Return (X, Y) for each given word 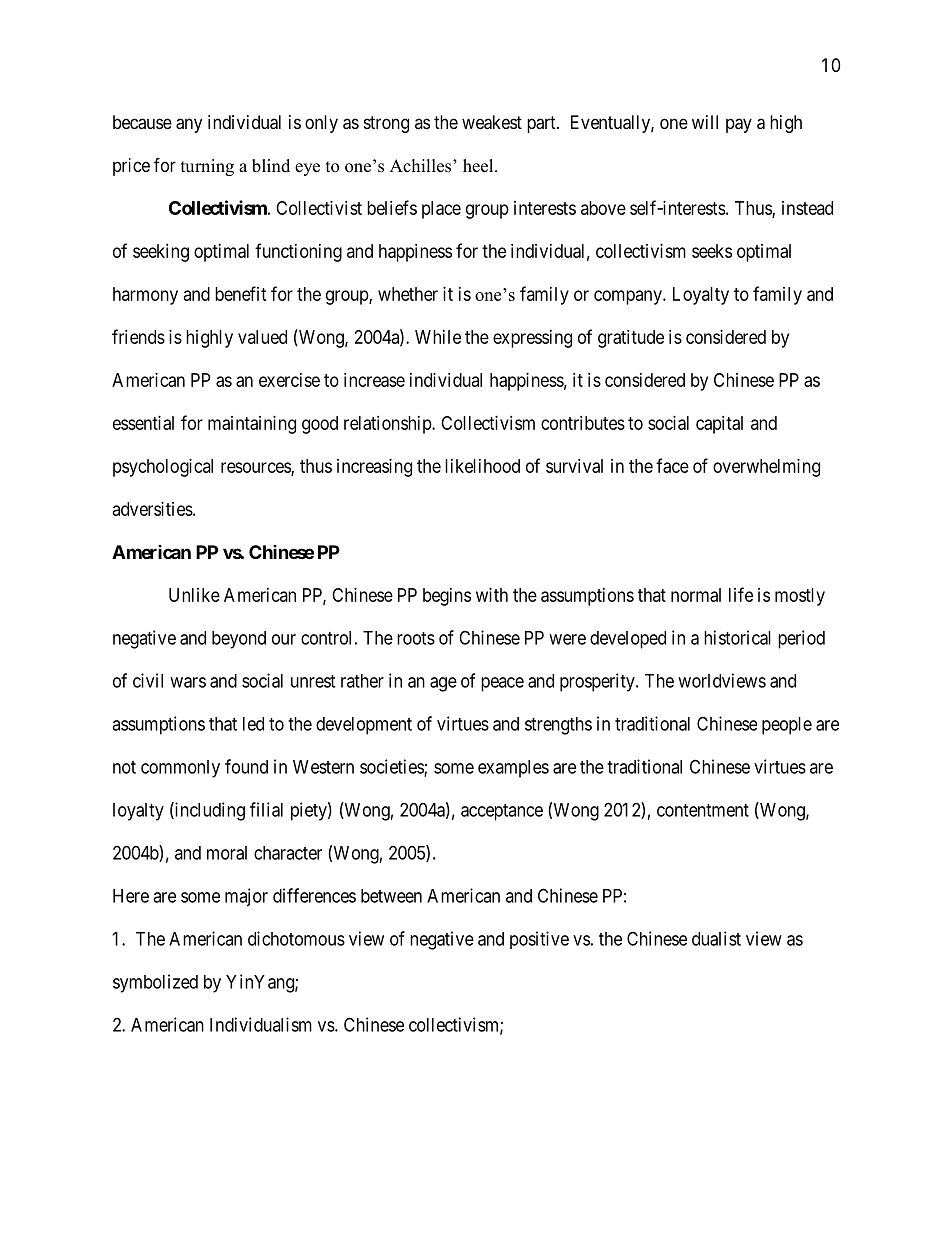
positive (539, 940)
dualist (716, 938)
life (741, 594)
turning (207, 167)
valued (262, 337)
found (246, 766)
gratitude (631, 339)
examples (513, 769)
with (492, 595)
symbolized (155, 983)
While (438, 337)
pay (739, 125)
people (787, 726)
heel (479, 166)
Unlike (194, 595)
